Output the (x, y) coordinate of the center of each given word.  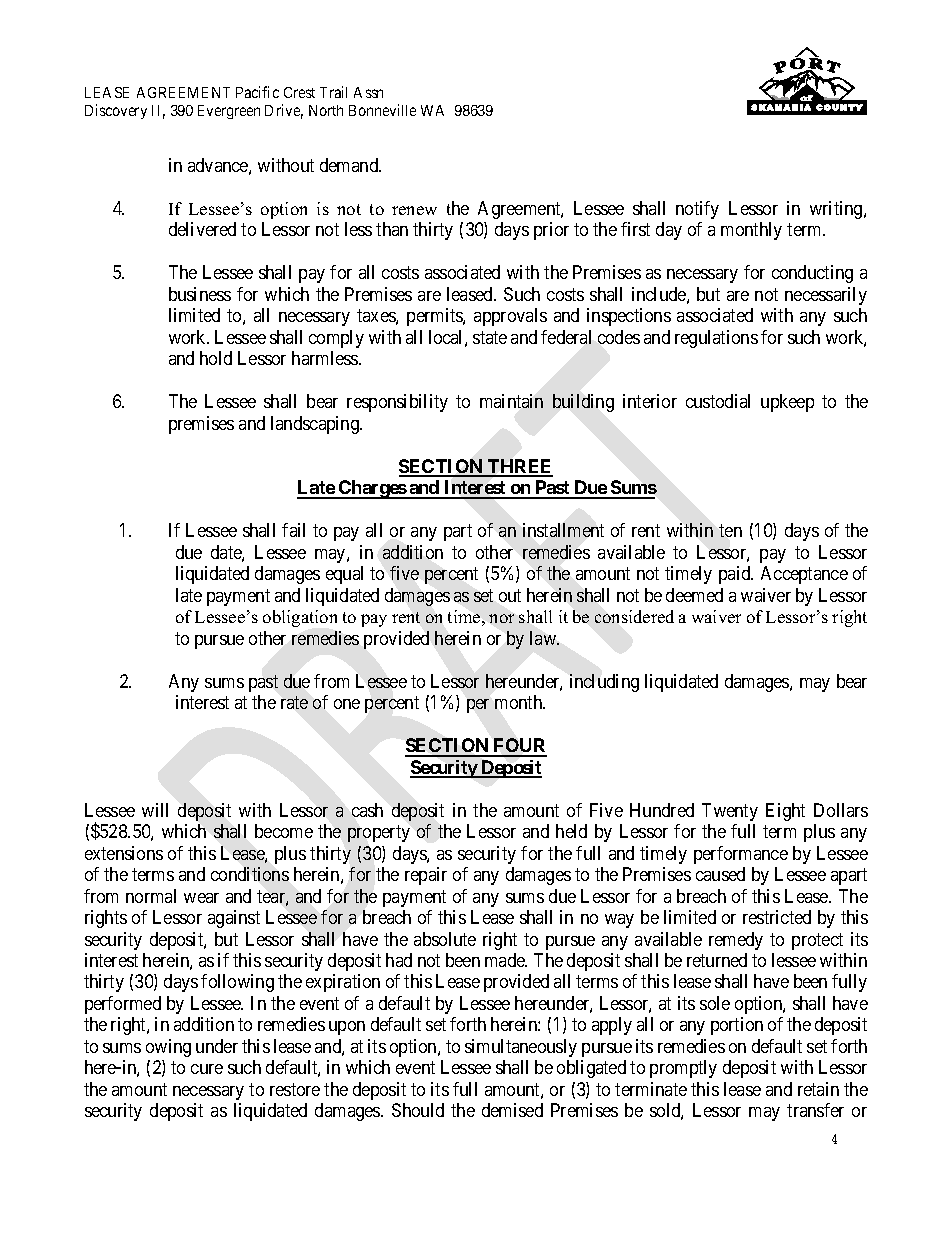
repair (426, 876)
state (490, 337)
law (544, 638)
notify (697, 210)
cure (207, 1069)
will (155, 810)
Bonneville (382, 110)
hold (216, 358)
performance (741, 855)
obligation (300, 618)
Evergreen (229, 112)
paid (736, 575)
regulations (716, 339)
